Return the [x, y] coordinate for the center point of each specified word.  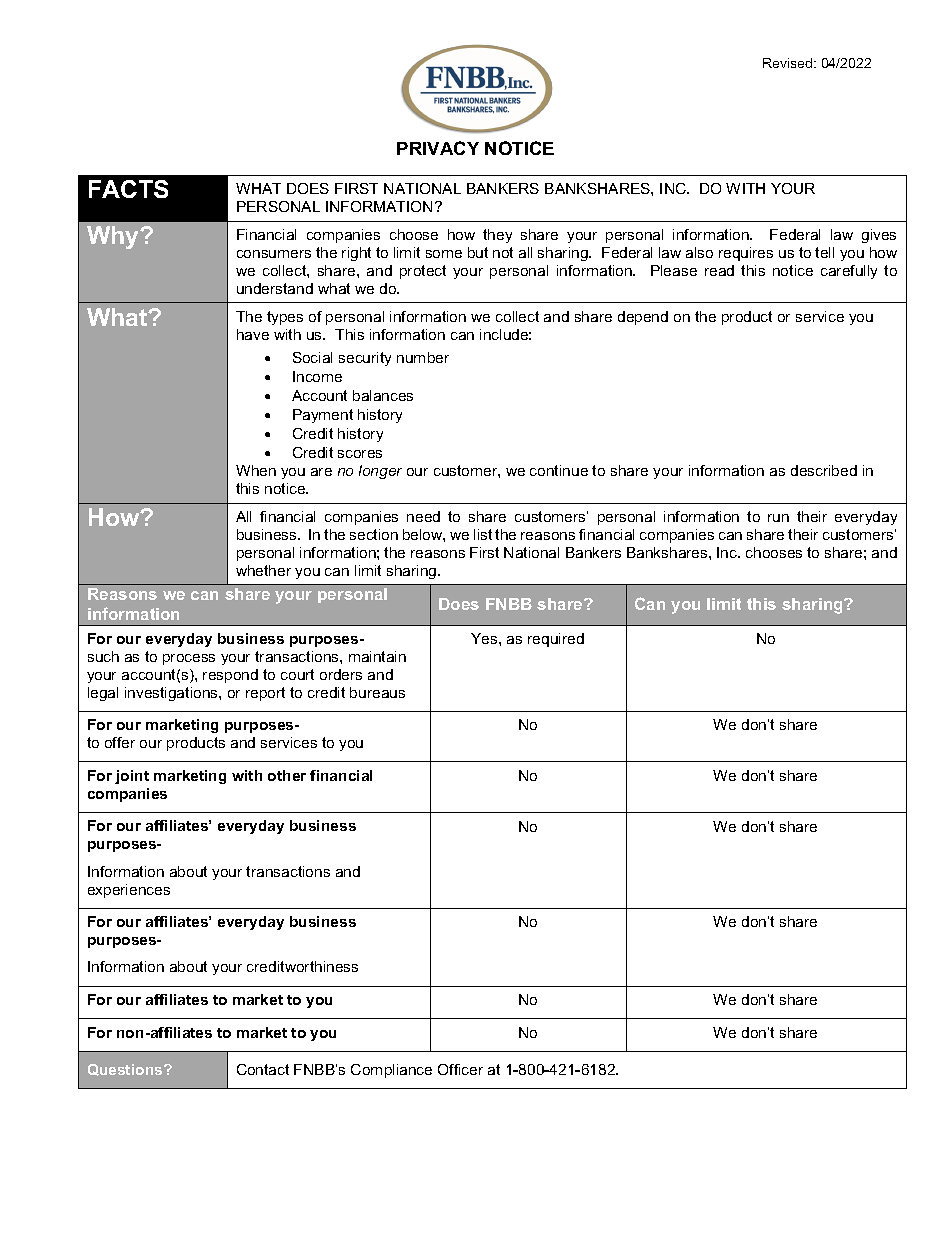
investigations [172, 694]
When [256, 470]
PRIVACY [438, 148]
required [556, 640]
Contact [263, 1069]
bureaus [377, 692]
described [824, 470]
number [423, 357]
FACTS [128, 189]
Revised [789, 63]
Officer [460, 1069]
